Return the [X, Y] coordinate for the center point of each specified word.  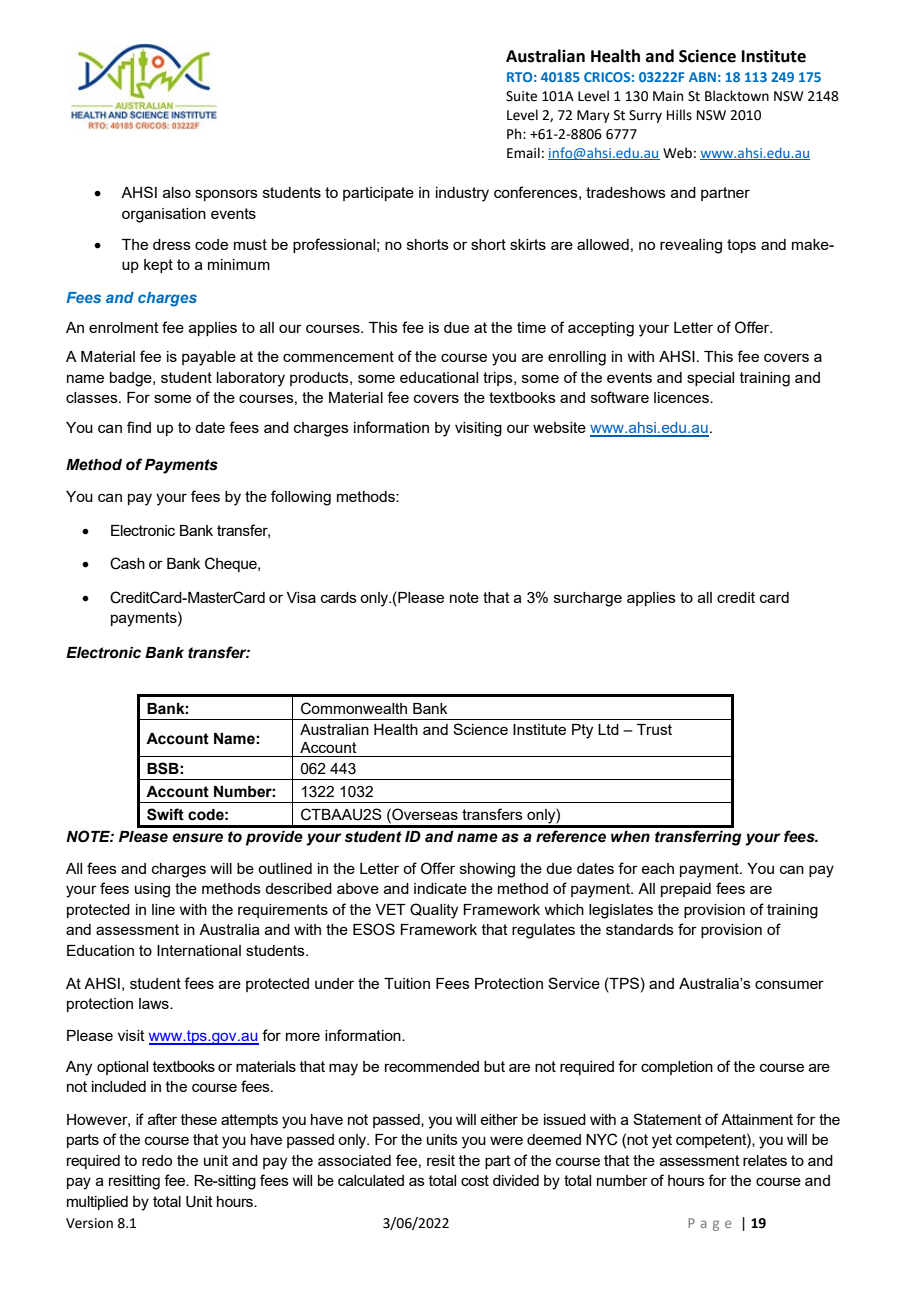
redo [157, 1160]
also [177, 192]
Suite [521, 96]
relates [765, 1160]
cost [475, 1180]
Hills [679, 115]
